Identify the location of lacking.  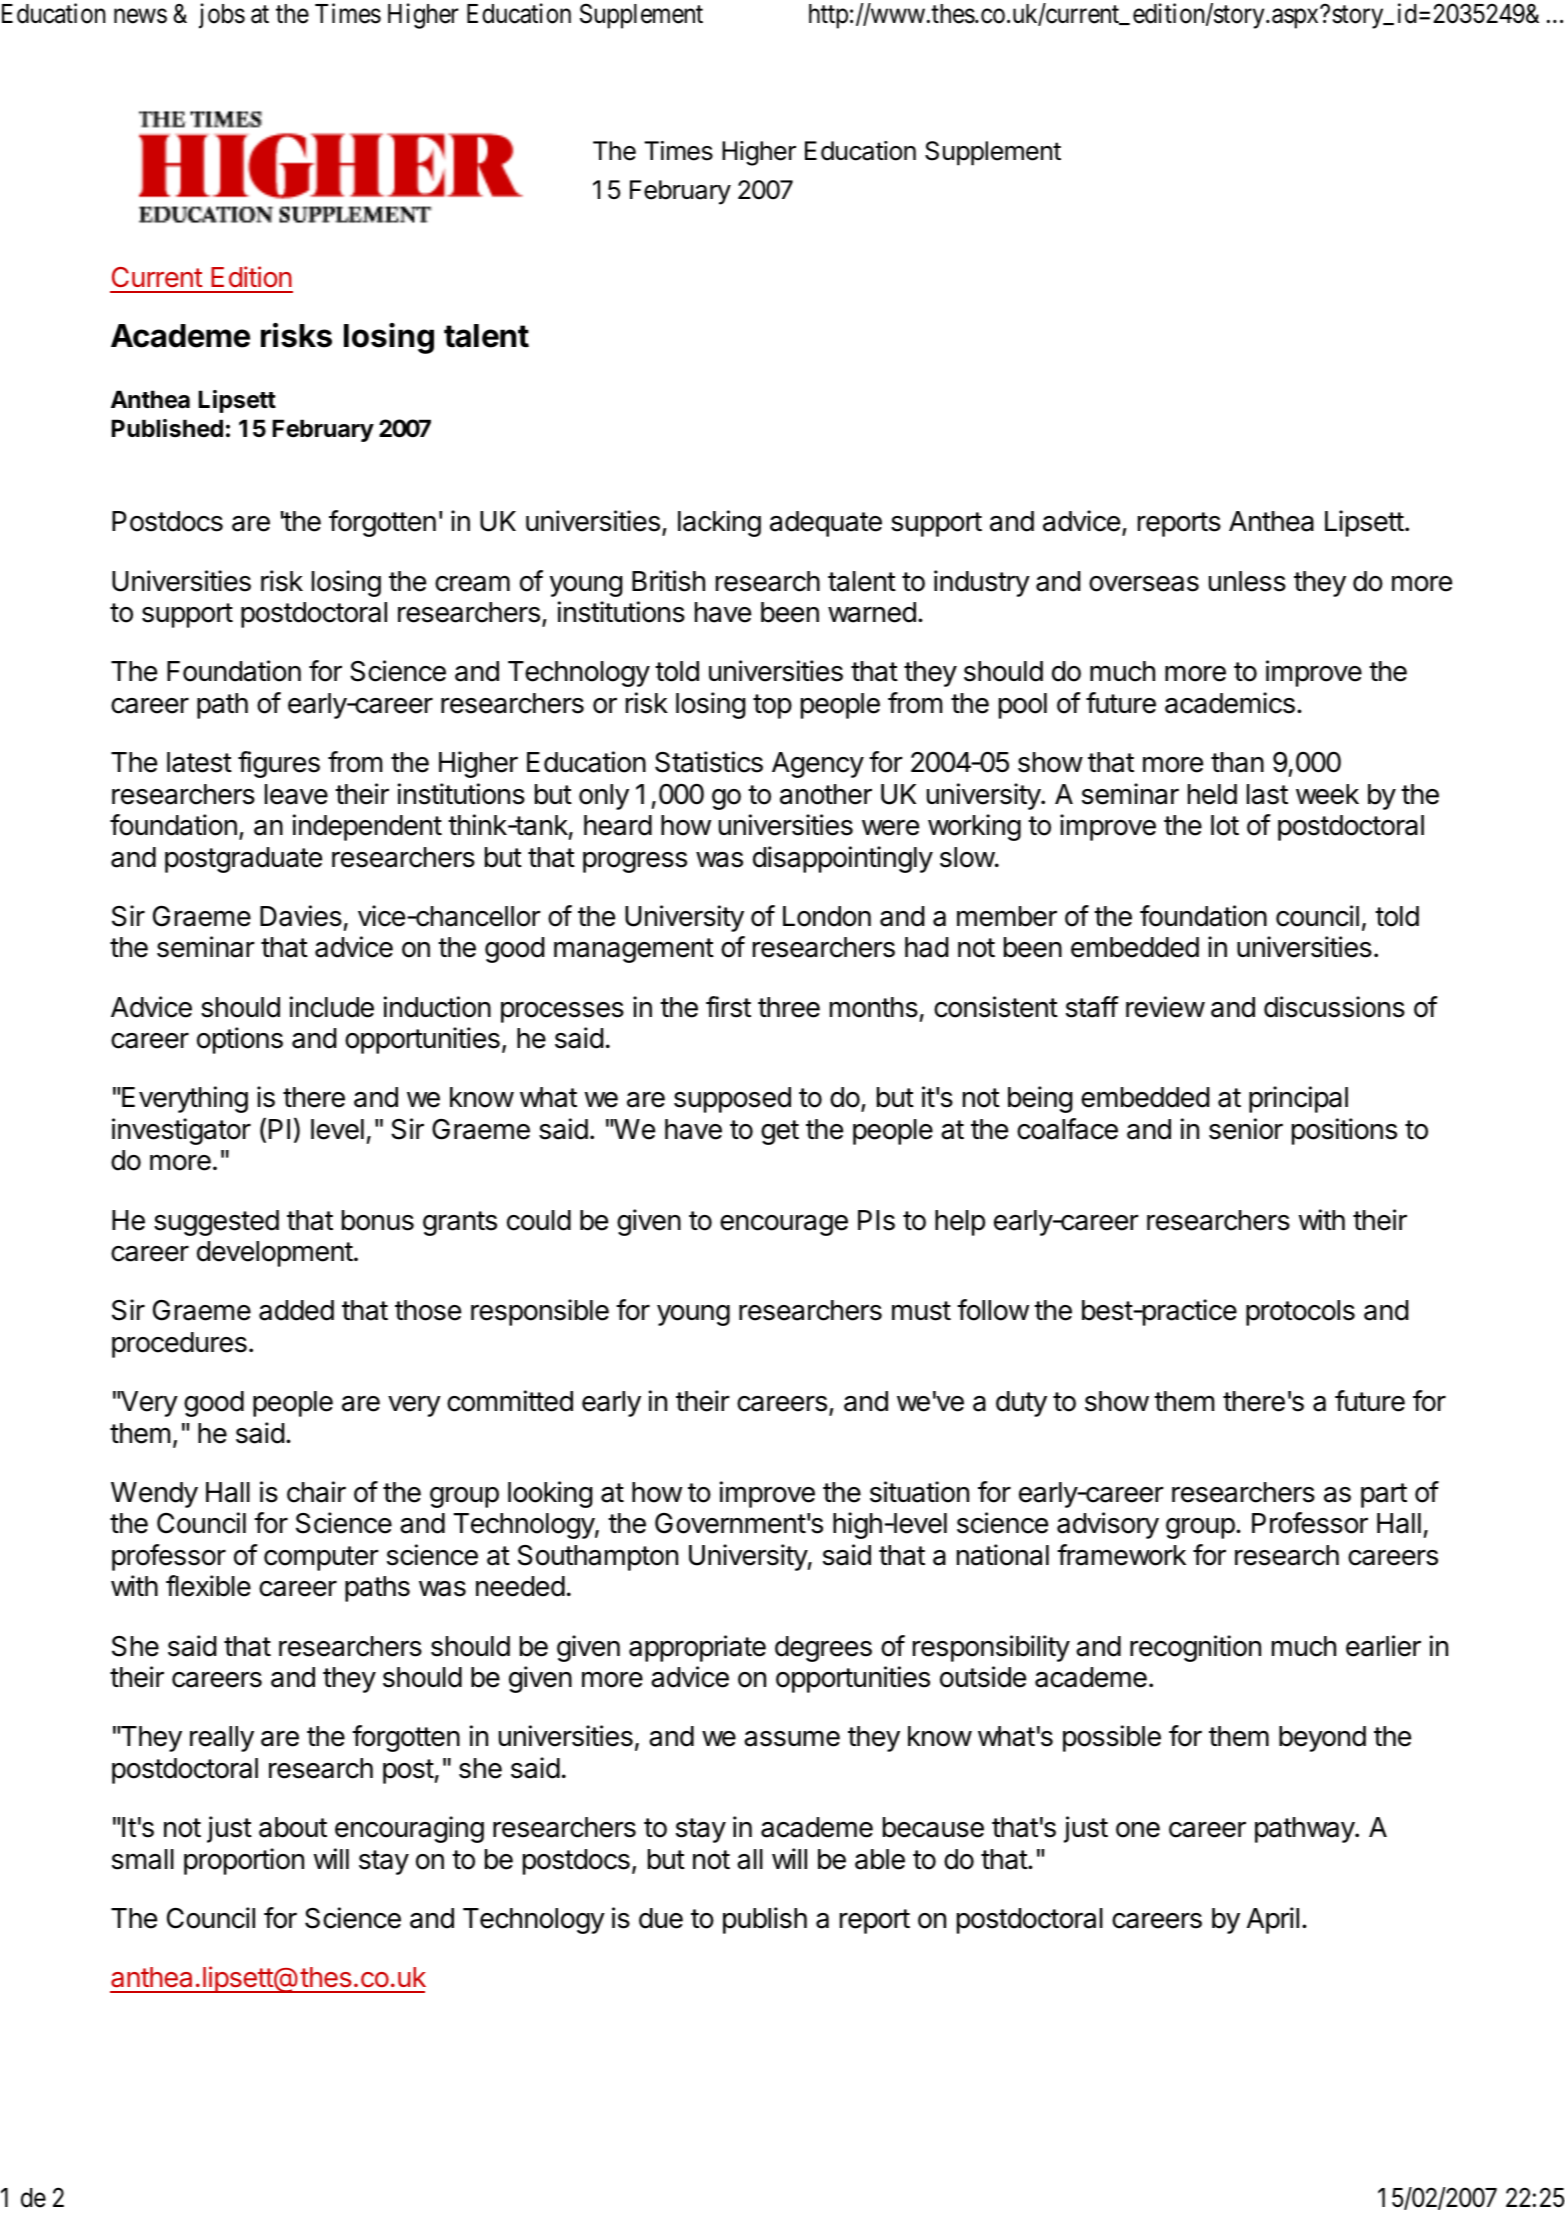
(719, 523).
